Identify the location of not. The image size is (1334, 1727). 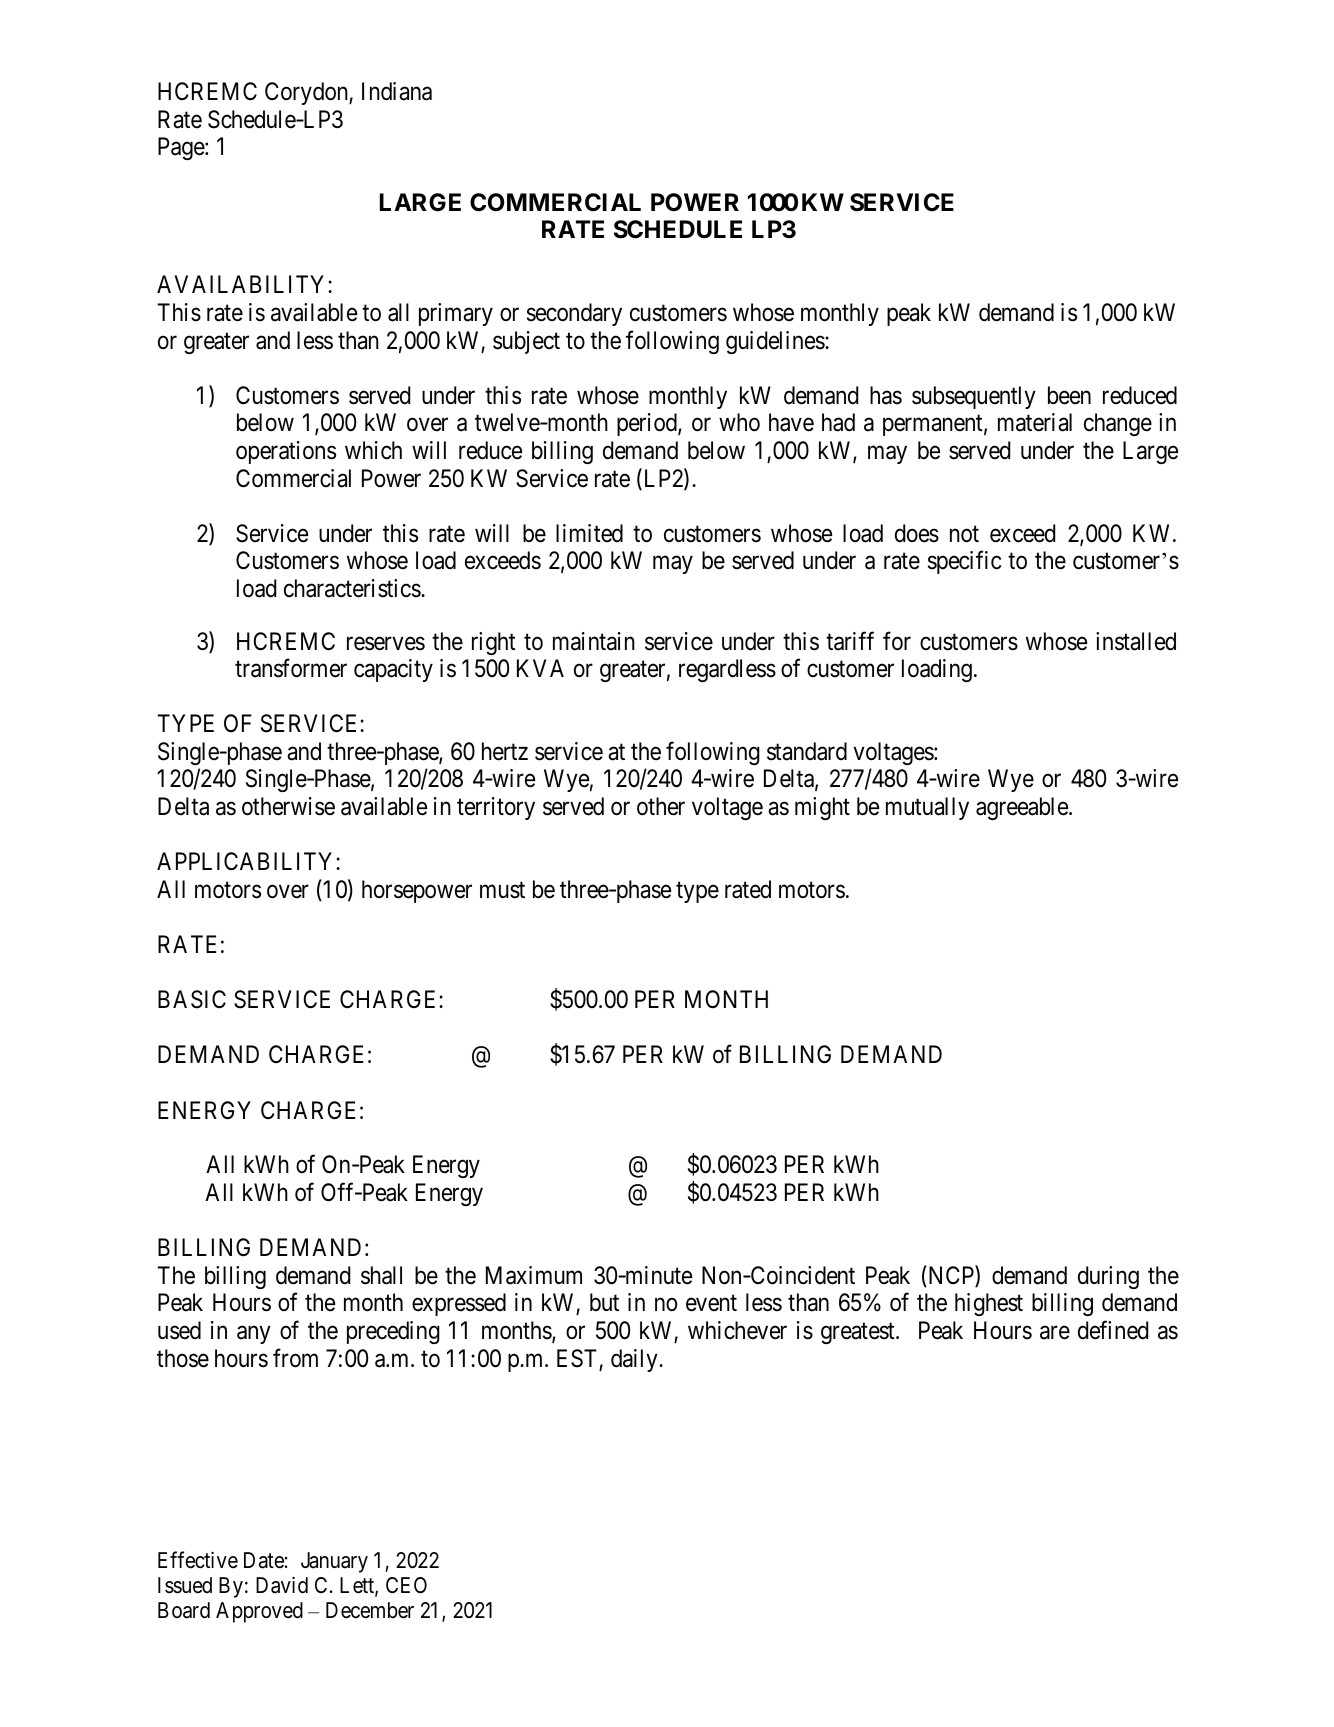
(964, 534).
